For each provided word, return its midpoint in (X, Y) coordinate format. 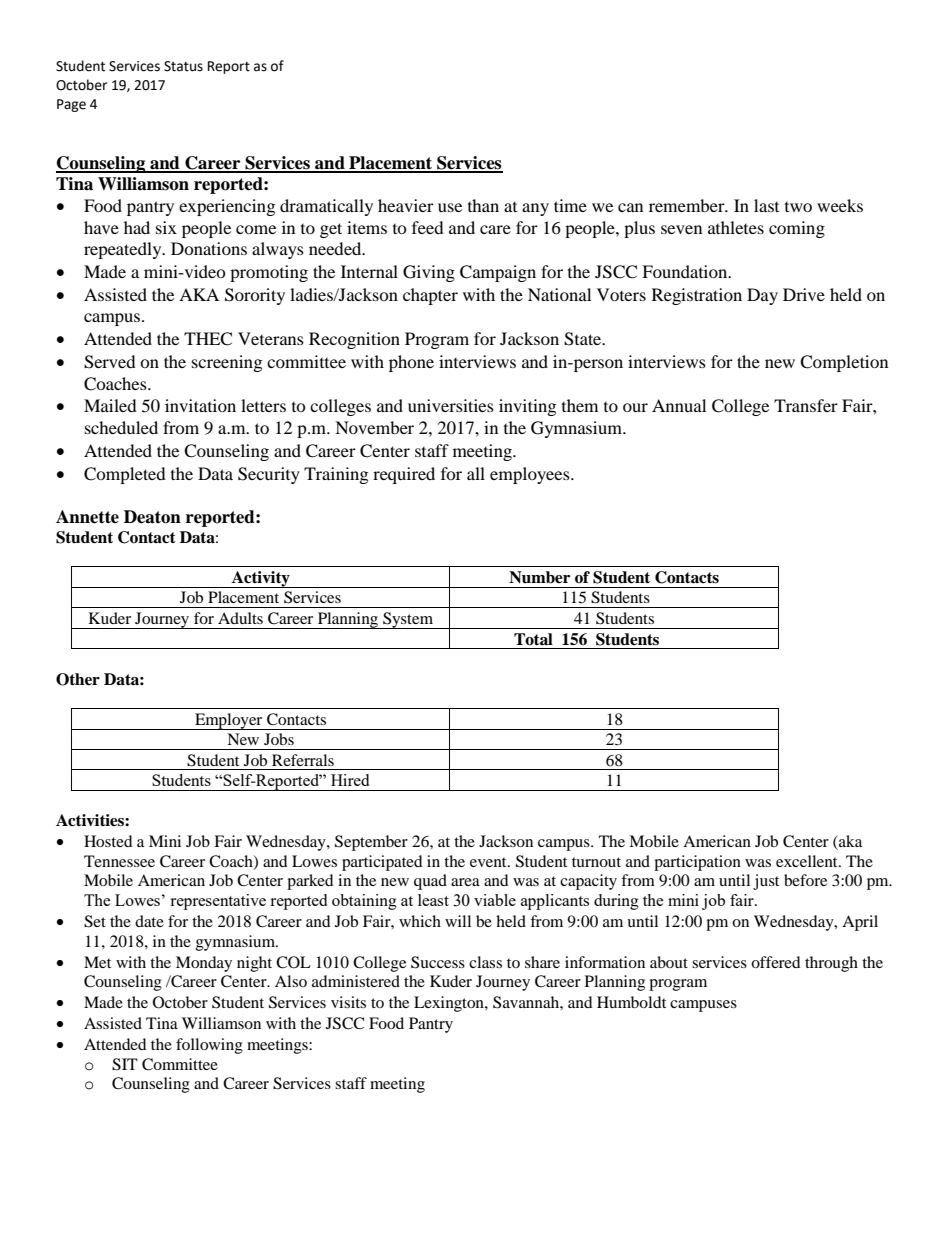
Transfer (806, 405)
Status (183, 66)
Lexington (450, 1004)
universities (451, 405)
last (766, 205)
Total (533, 639)
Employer (229, 721)
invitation (200, 405)
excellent (808, 861)
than (483, 205)
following (209, 1046)
